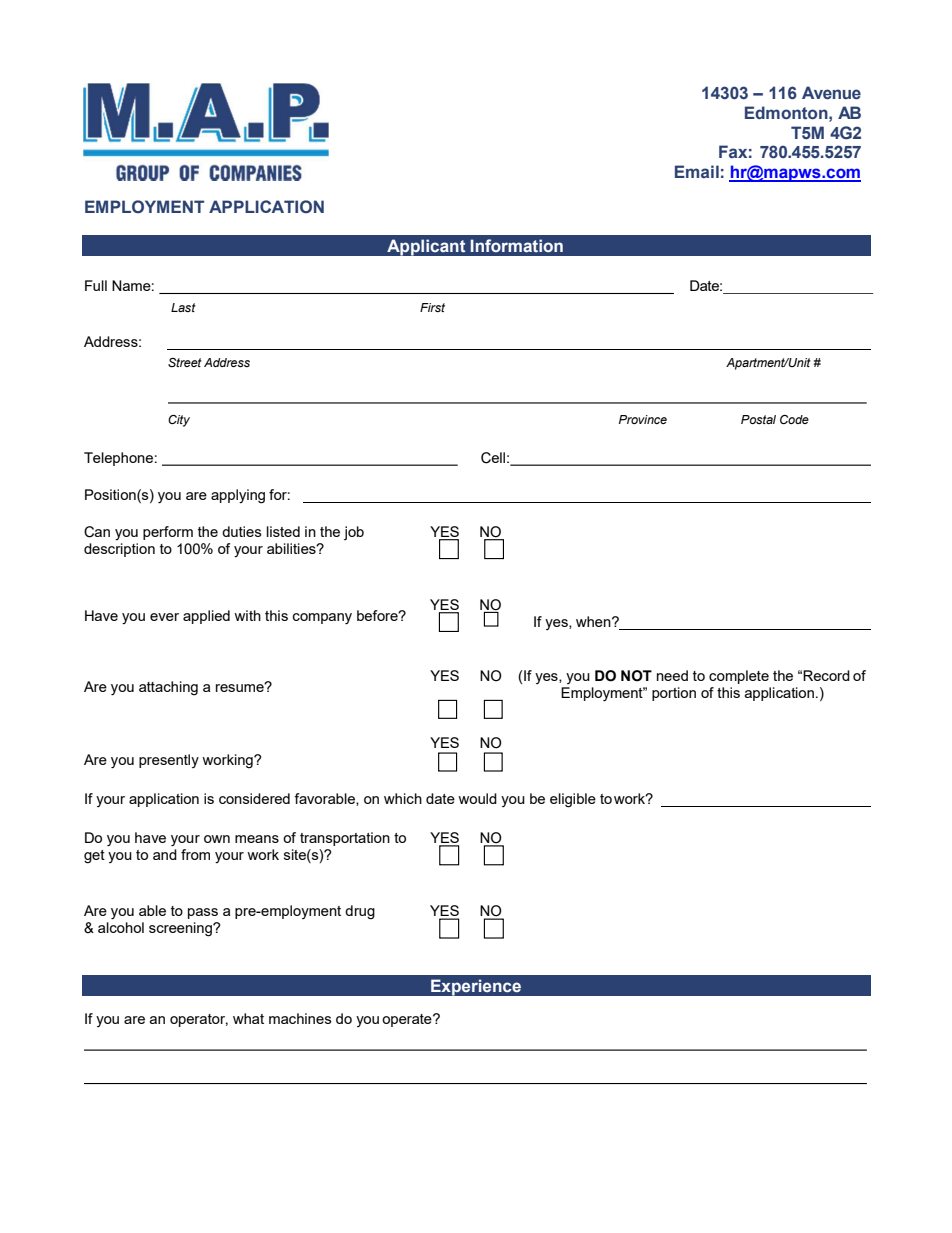  What do you see at coordinates (573, 800) in the screenshot?
I see `eligible` at bounding box center [573, 800].
